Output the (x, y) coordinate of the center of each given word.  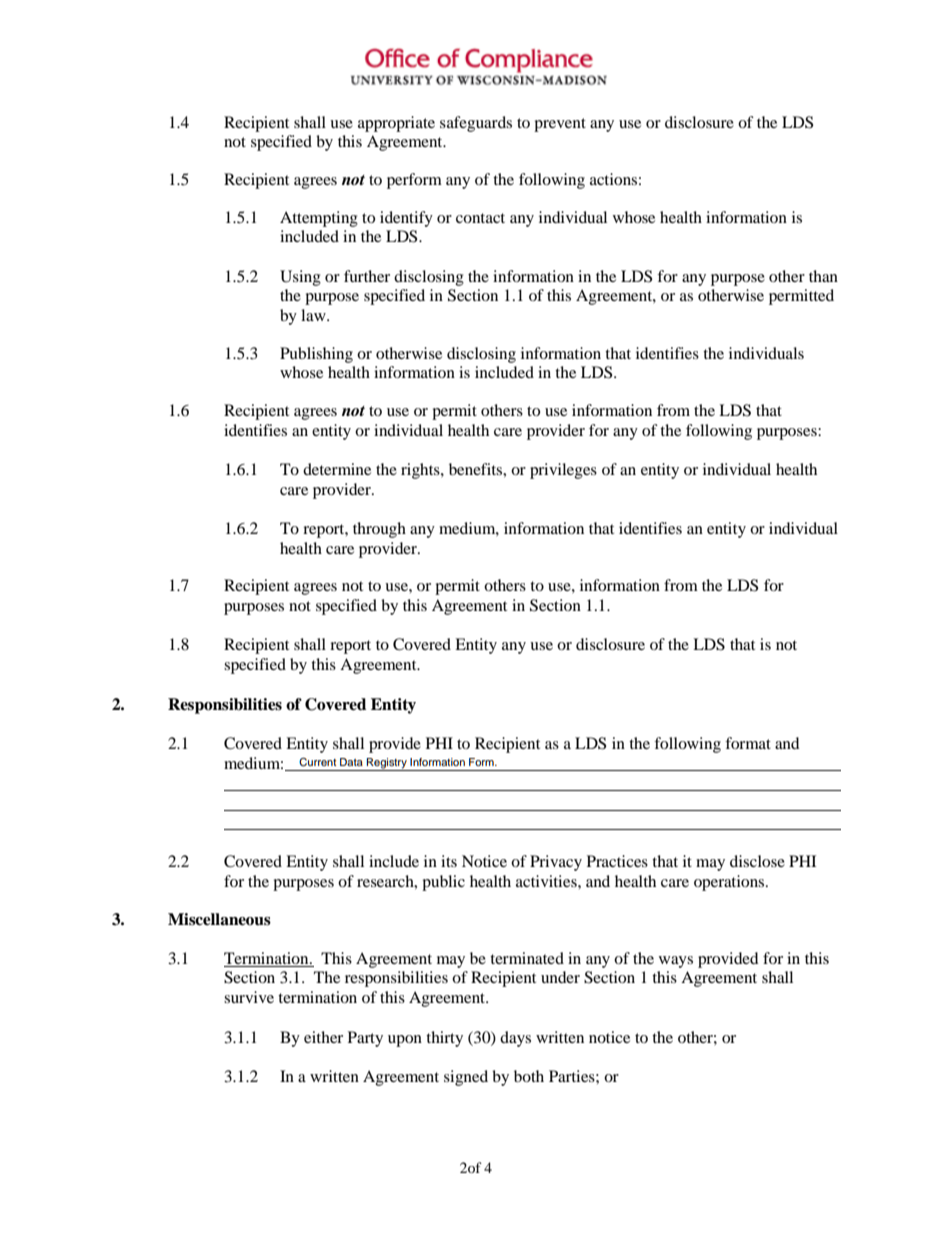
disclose (757, 861)
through (379, 530)
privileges (563, 471)
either (323, 1037)
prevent (560, 125)
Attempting (319, 219)
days (515, 1039)
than (823, 276)
